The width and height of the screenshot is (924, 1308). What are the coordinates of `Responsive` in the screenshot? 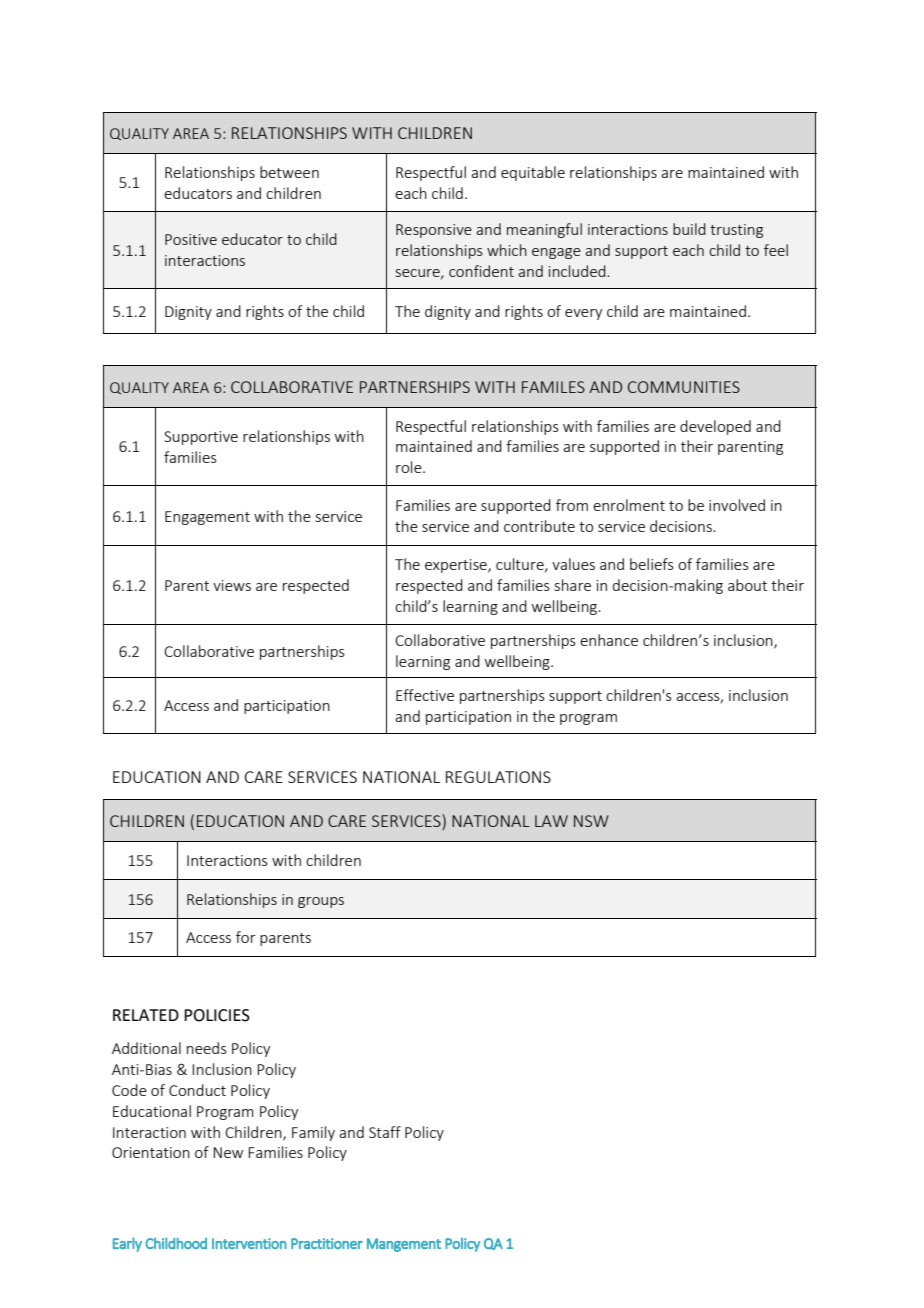 It's located at (434, 231).
